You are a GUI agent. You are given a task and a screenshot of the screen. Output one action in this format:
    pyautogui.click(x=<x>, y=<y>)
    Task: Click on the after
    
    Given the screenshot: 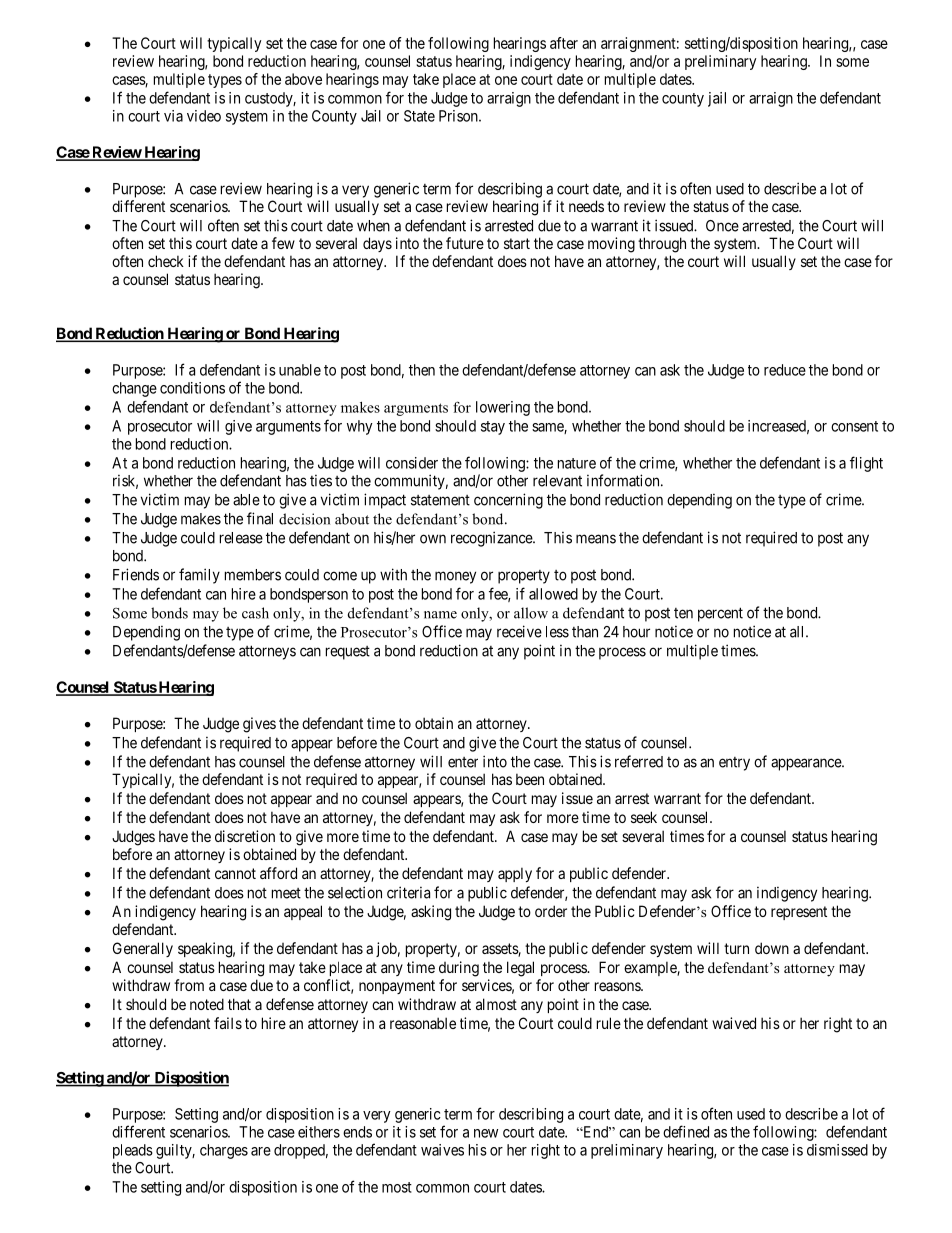 What is the action you would take?
    pyautogui.click(x=564, y=43)
